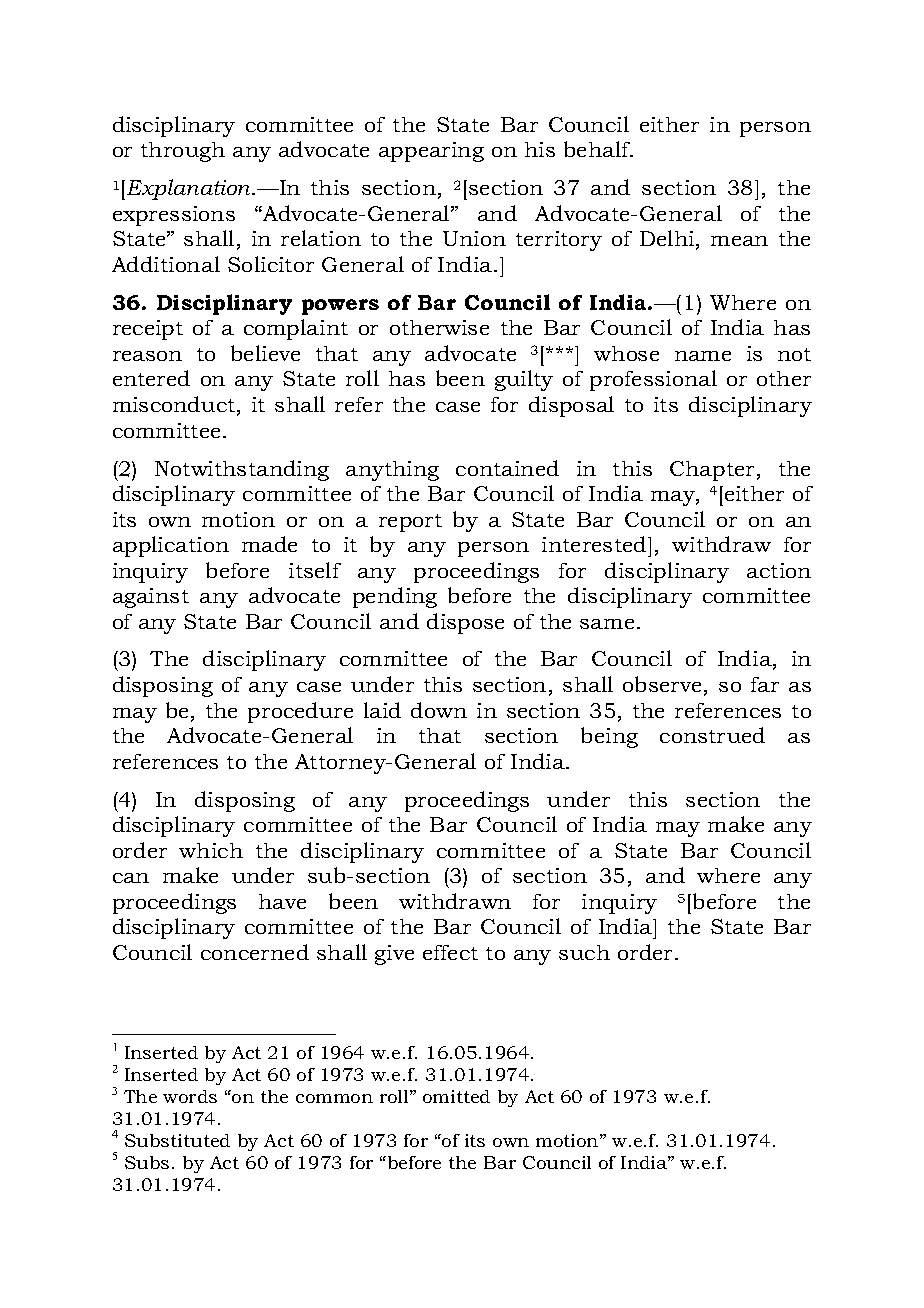 The image size is (924, 1308). What do you see at coordinates (211, 850) in the screenshot?
I see `which` at bounding box center [211, 850].
